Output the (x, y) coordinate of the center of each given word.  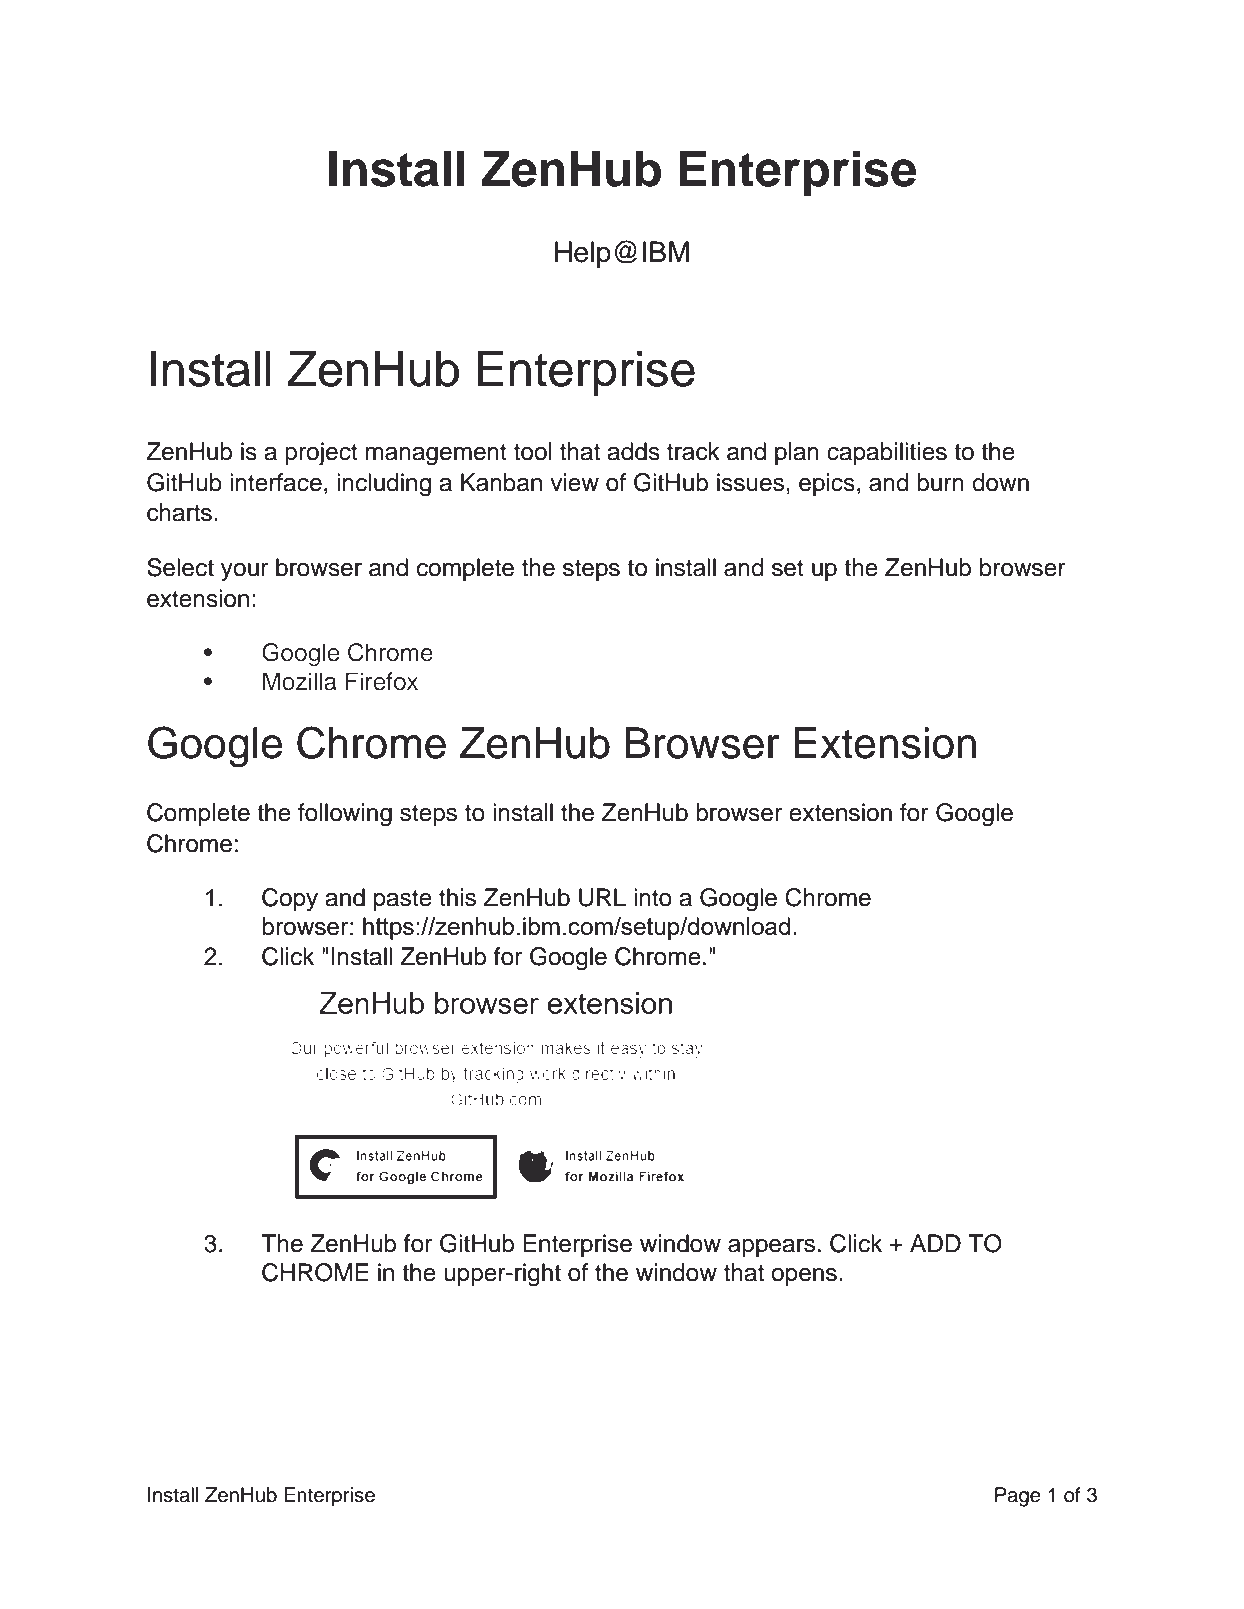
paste (403, 900)
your (244, 572)
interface (276, 482)
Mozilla (300, 681)
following (345, 815)
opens (804, 1277)
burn (940, 482)
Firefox (382, 681)
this (457, 897)
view (574, 482)
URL (602, 897)
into (653, 897)
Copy (290, 900)
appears (771, 1248)
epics (827, 484)
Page (1018, 1497)
